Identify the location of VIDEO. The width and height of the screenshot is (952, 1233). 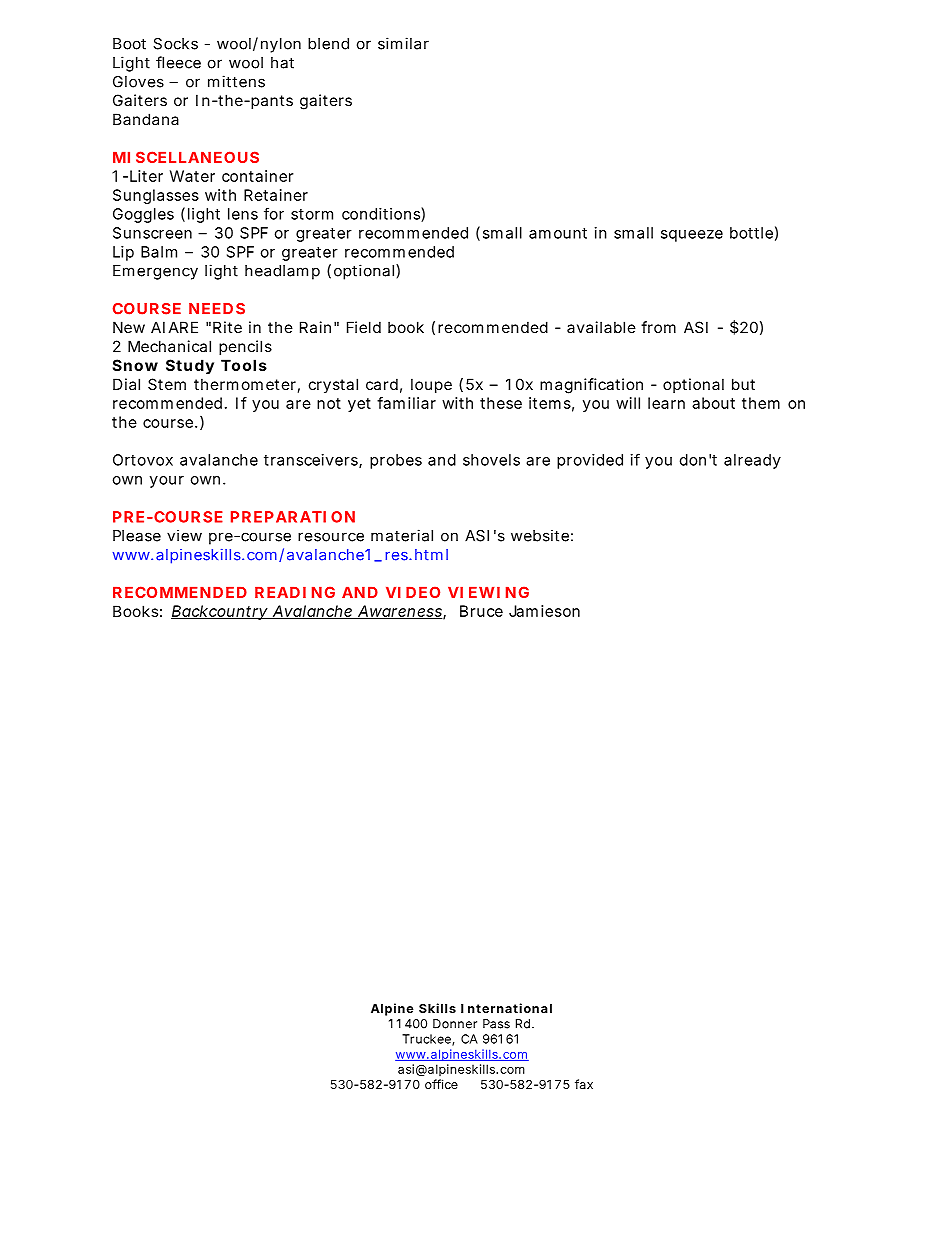
(413, 592).
